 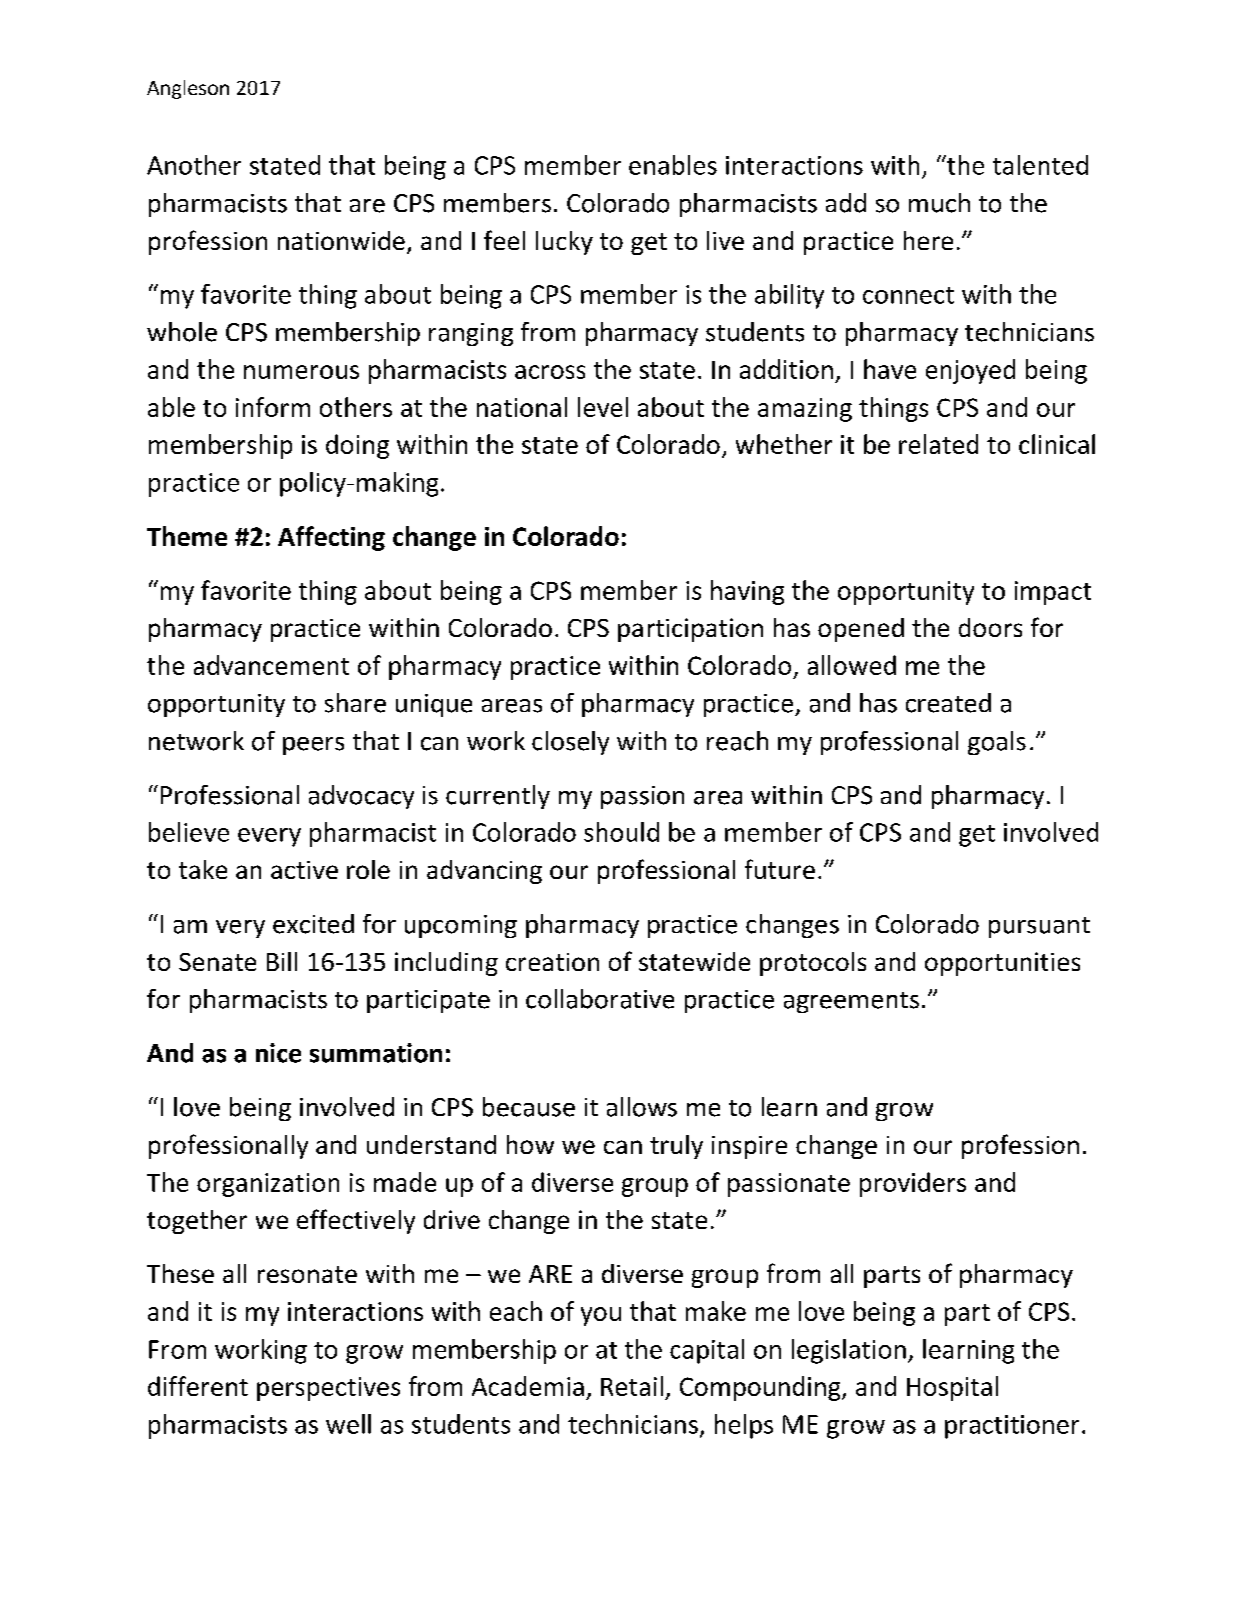 I want to click on nationwide, so click(x=341, y=240).
